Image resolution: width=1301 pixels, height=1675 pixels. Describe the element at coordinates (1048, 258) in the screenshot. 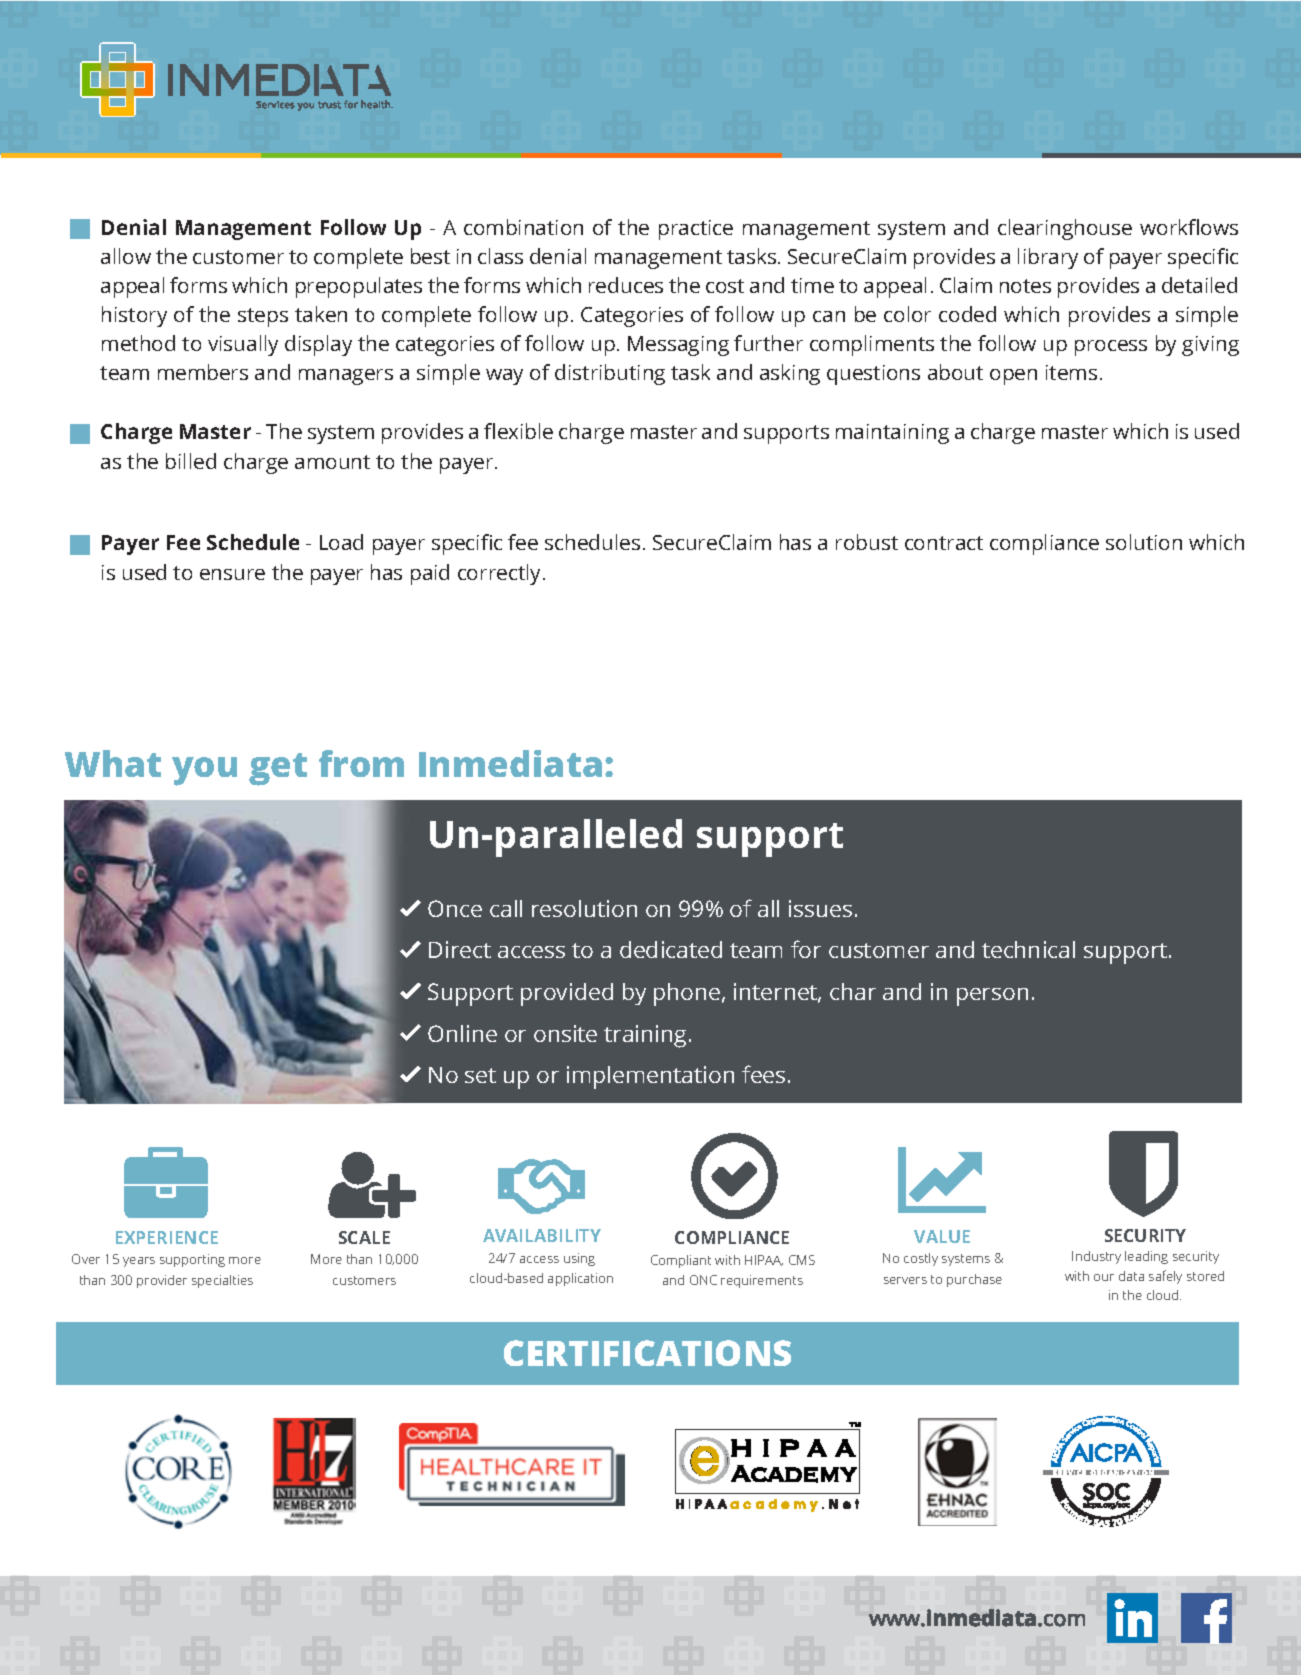

I see `library` at that location.
